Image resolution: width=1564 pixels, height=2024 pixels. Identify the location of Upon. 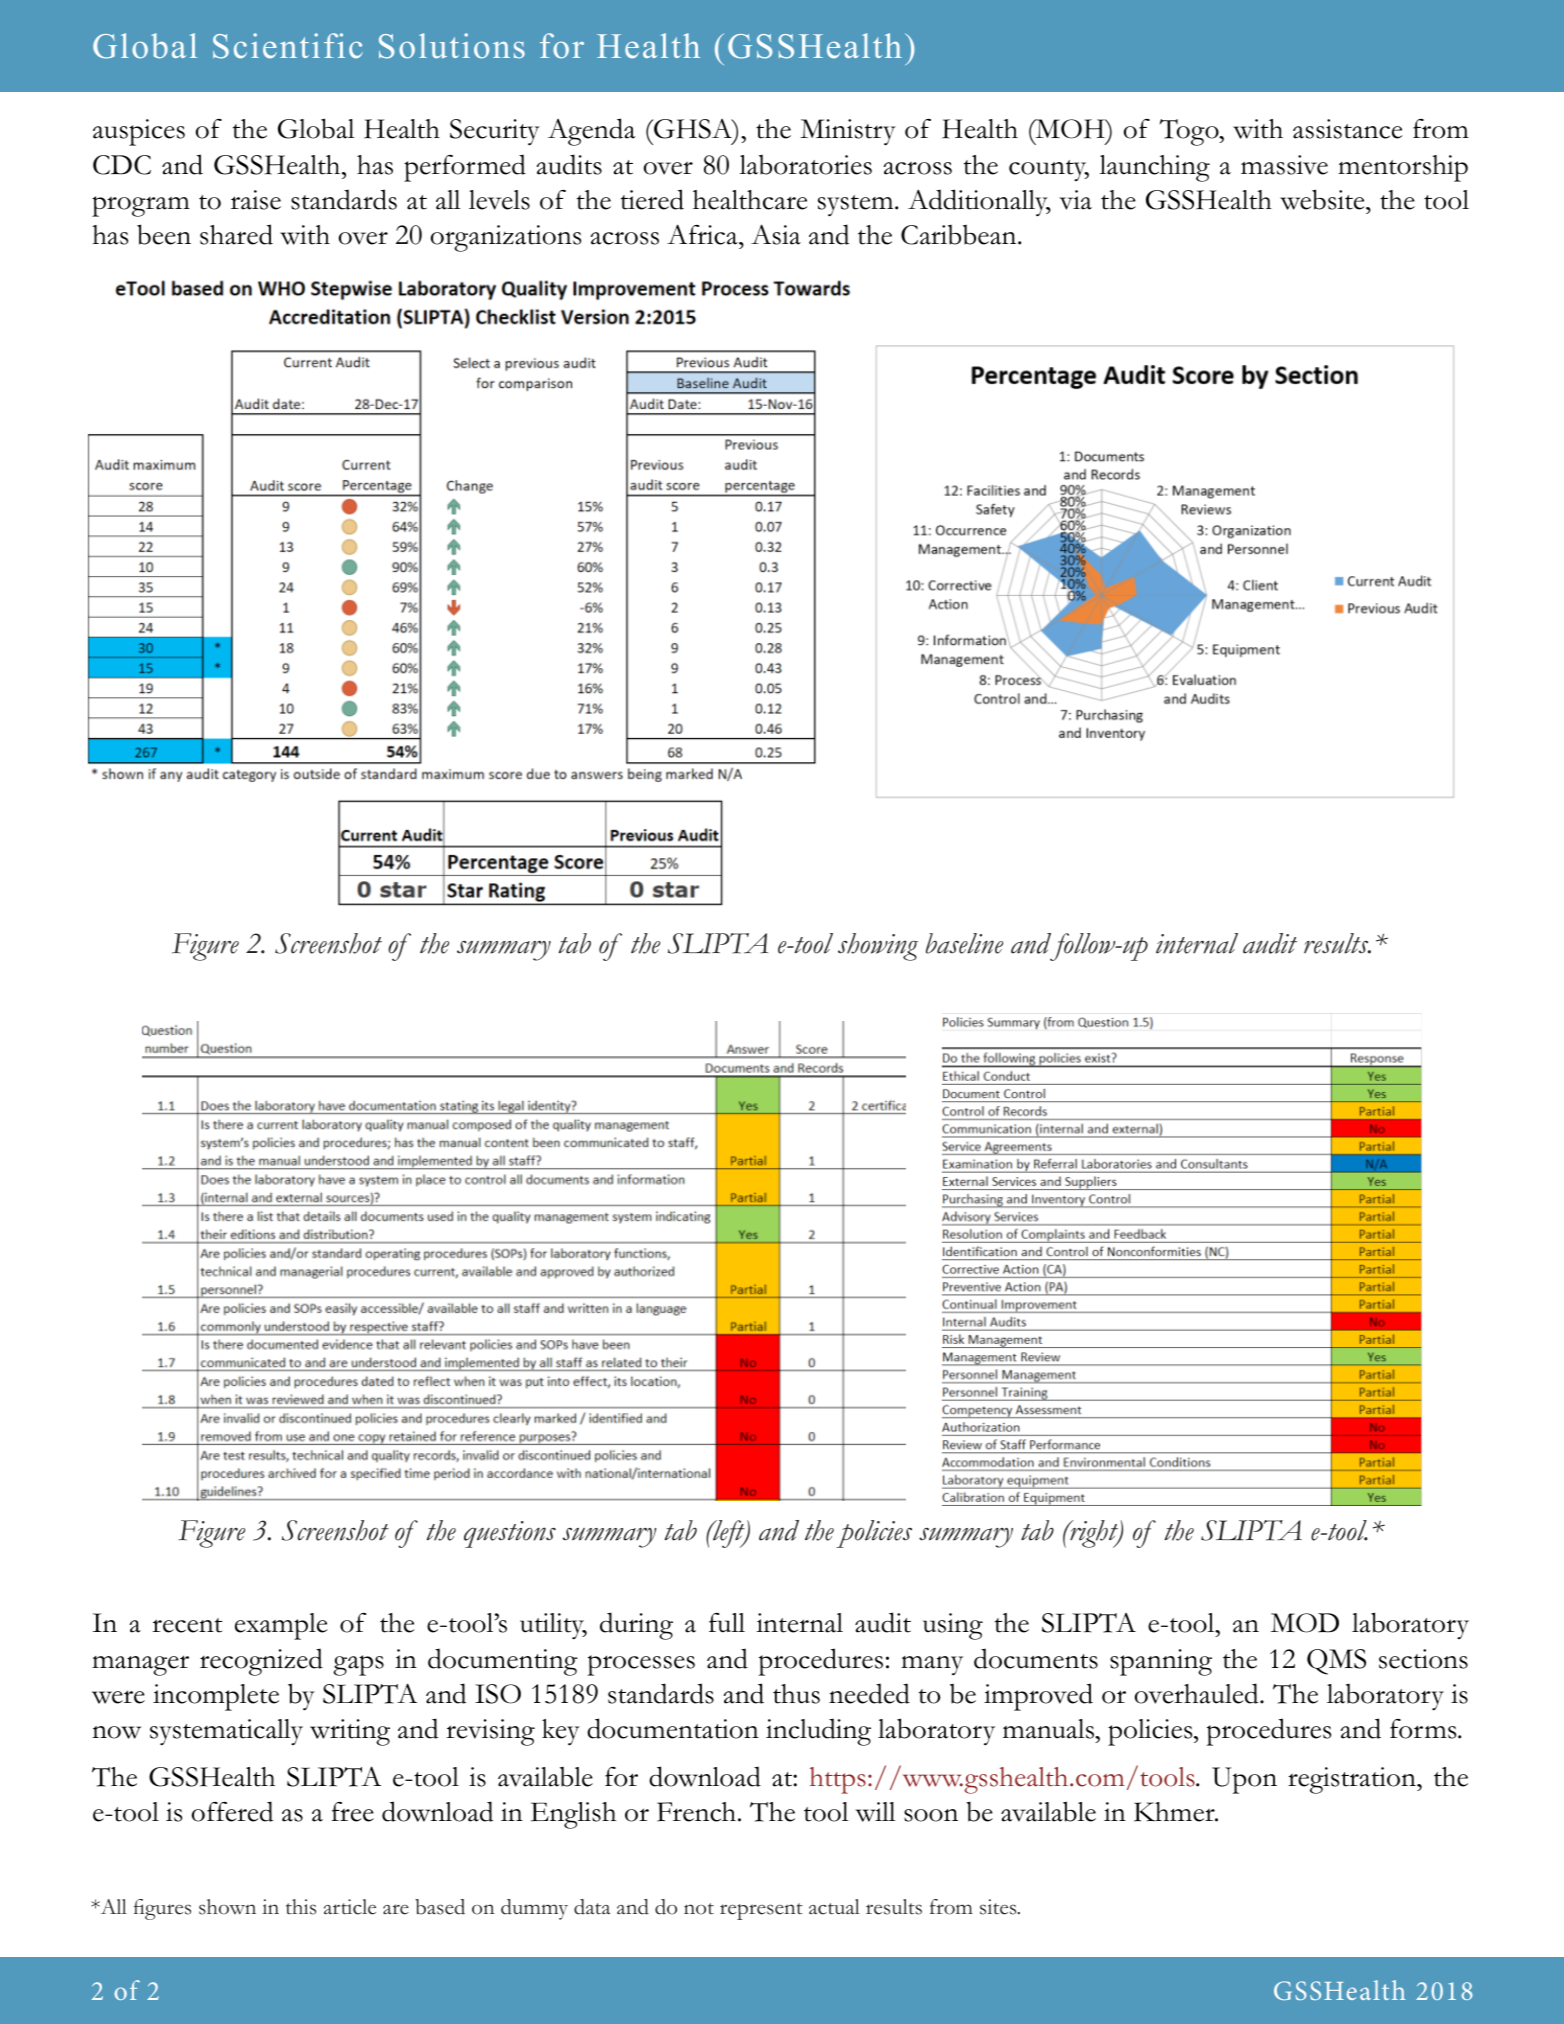
(1244, 1780).
